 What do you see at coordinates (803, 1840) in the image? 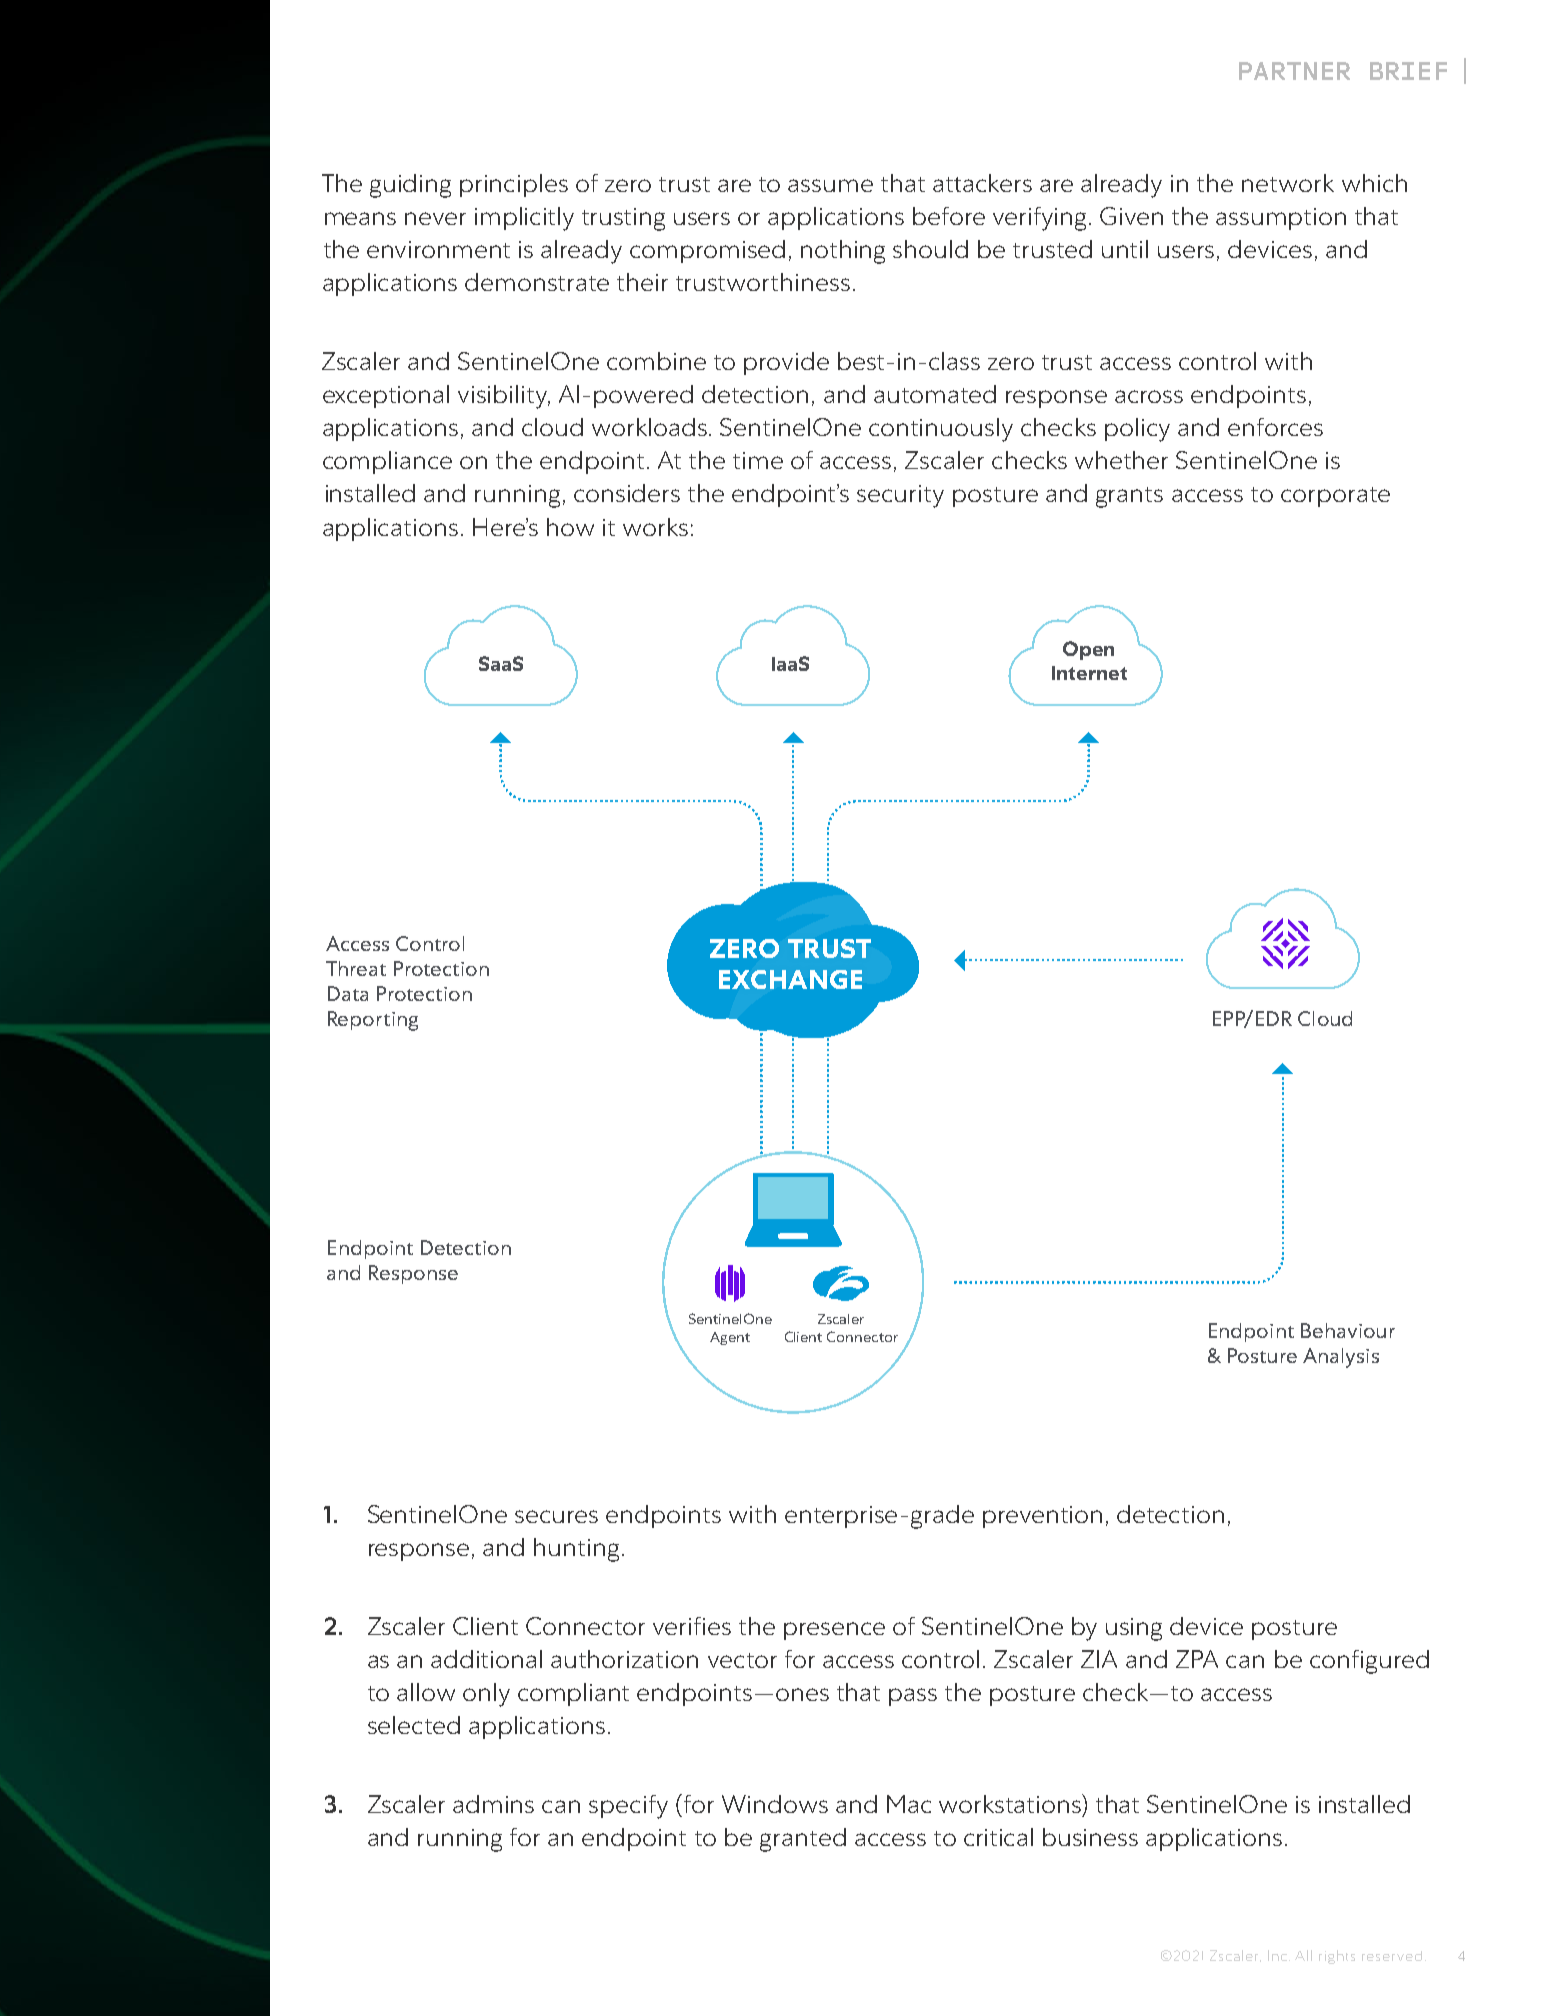
I see `granted` at bounding box center [803, 1840].
